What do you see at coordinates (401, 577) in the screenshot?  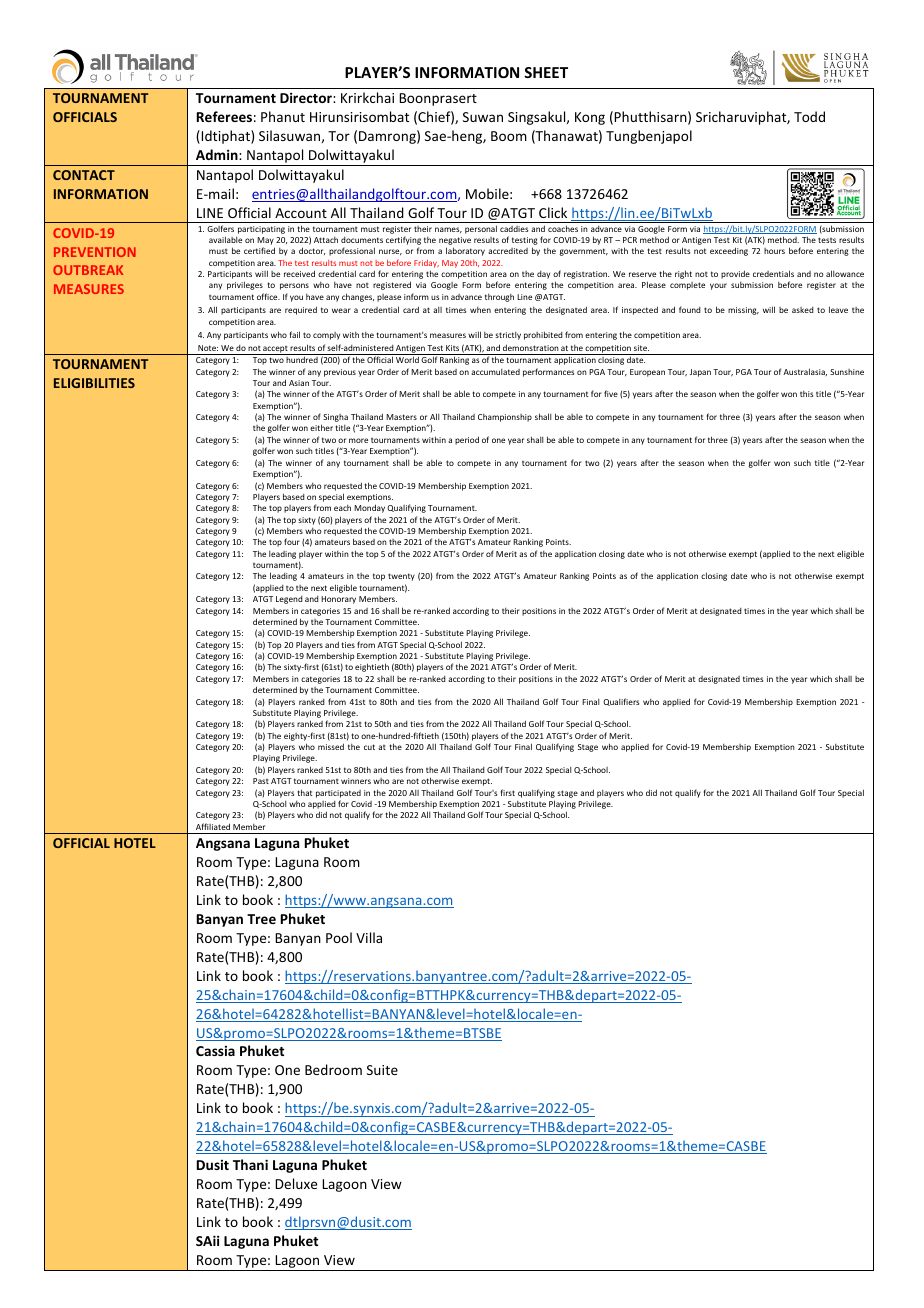 I see `twenty` at bounding box center [401, 577].
